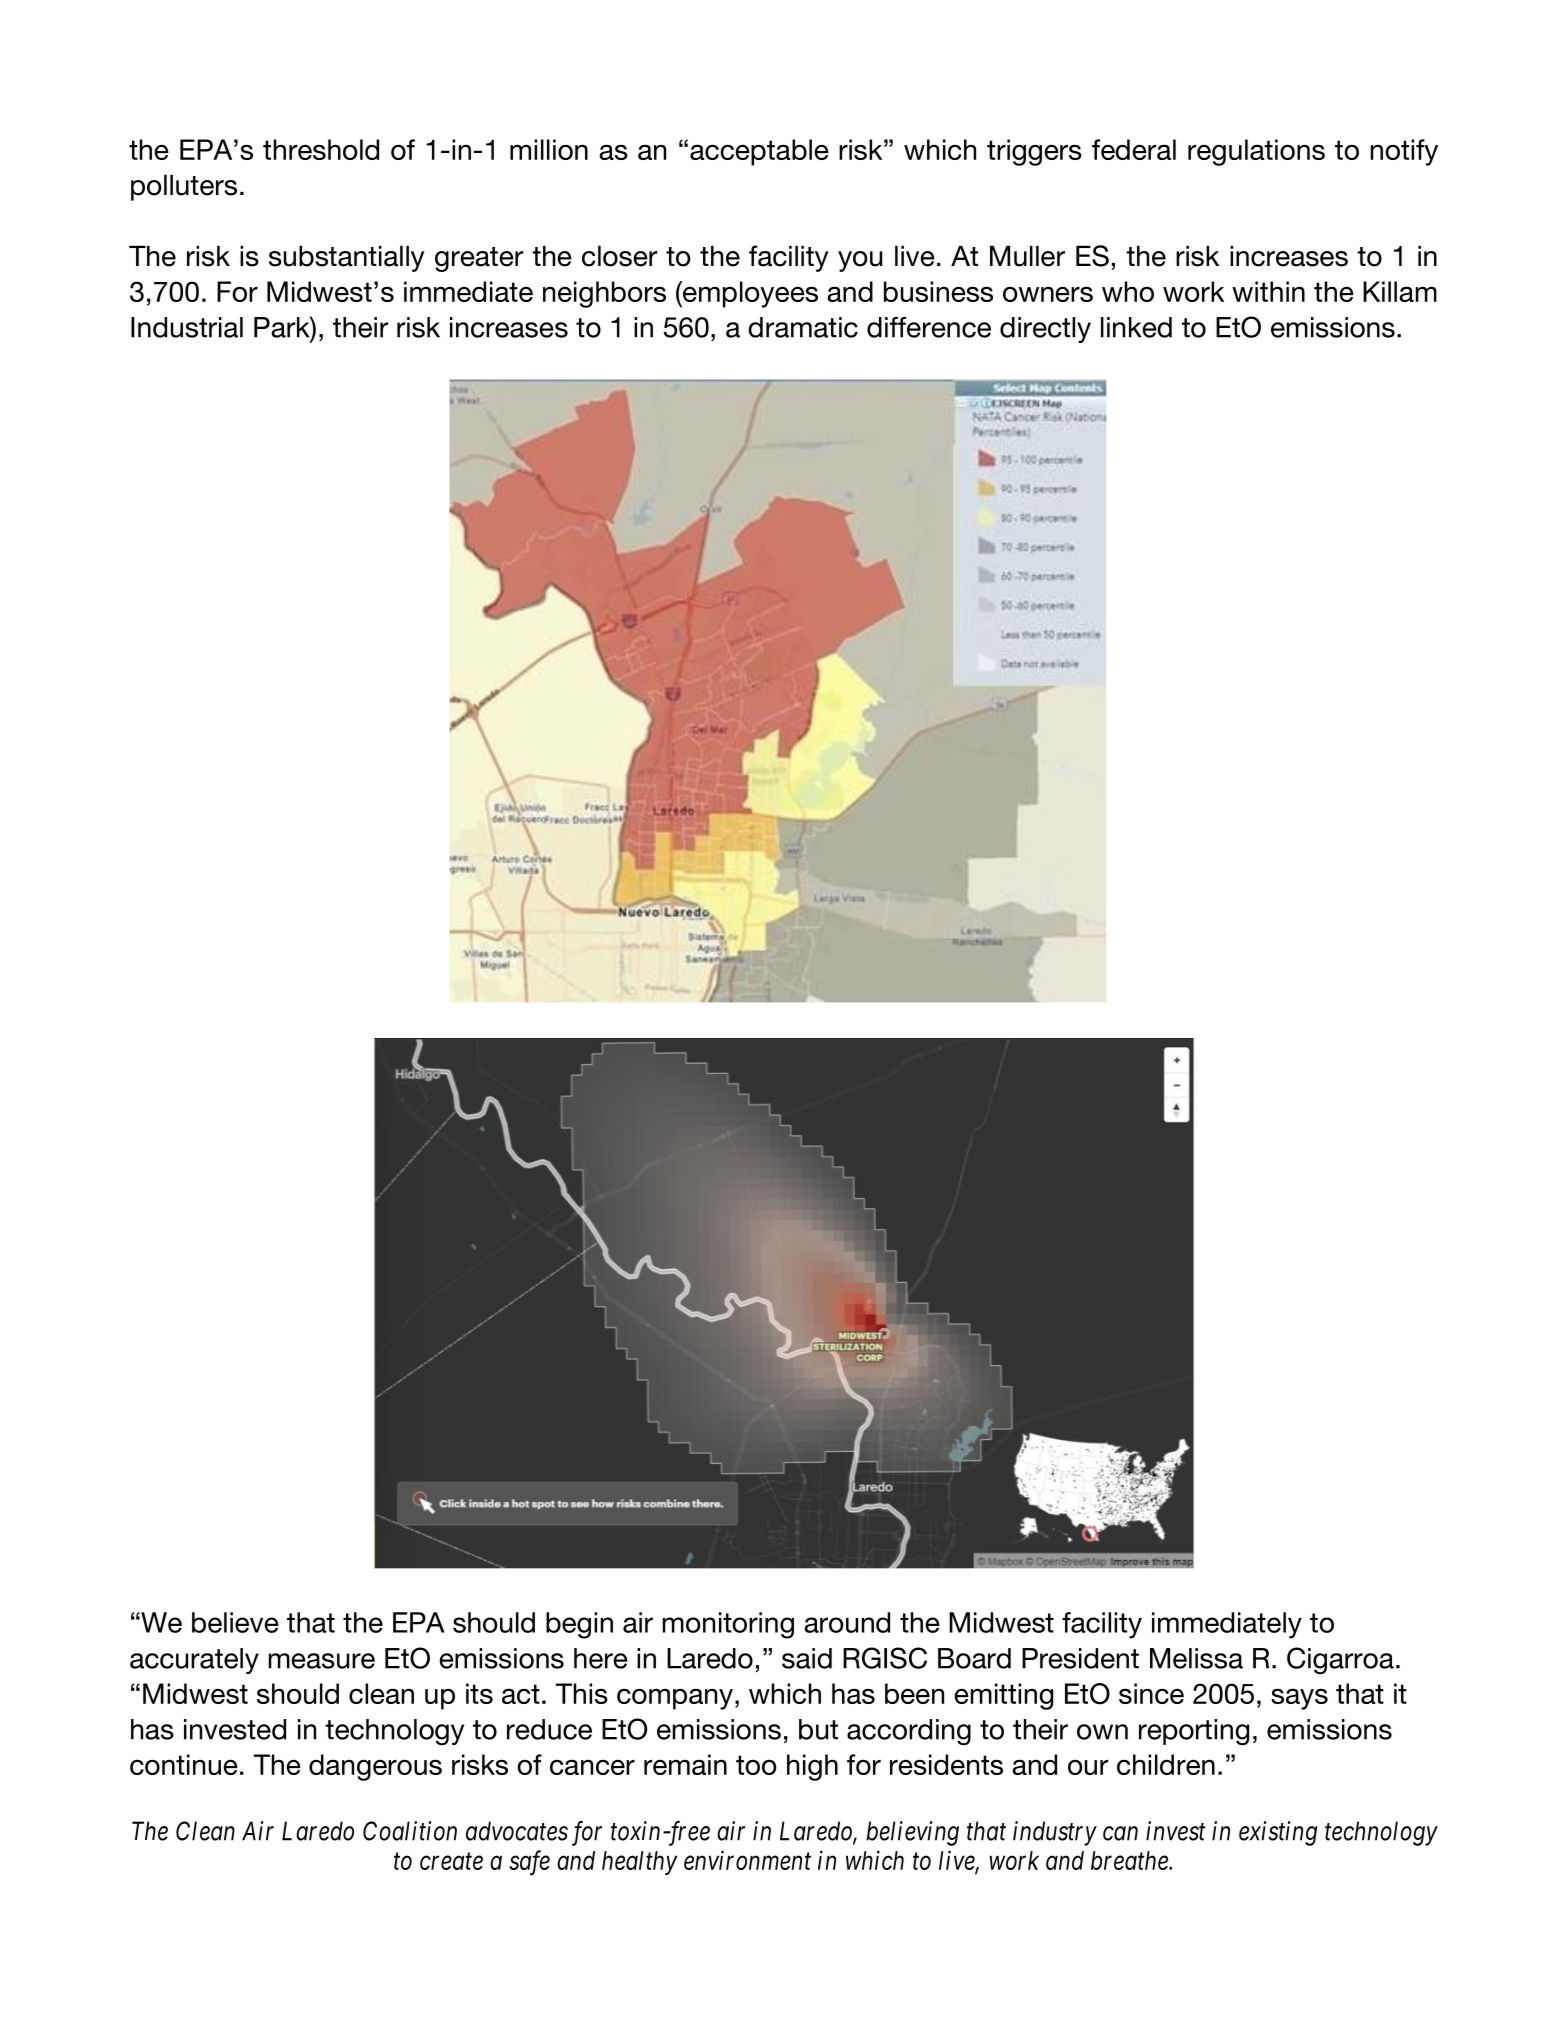  What do you see at coordinates (375, 1767) in the screenshot?
I see `dangerous` at bounding box center [375, 1767].
